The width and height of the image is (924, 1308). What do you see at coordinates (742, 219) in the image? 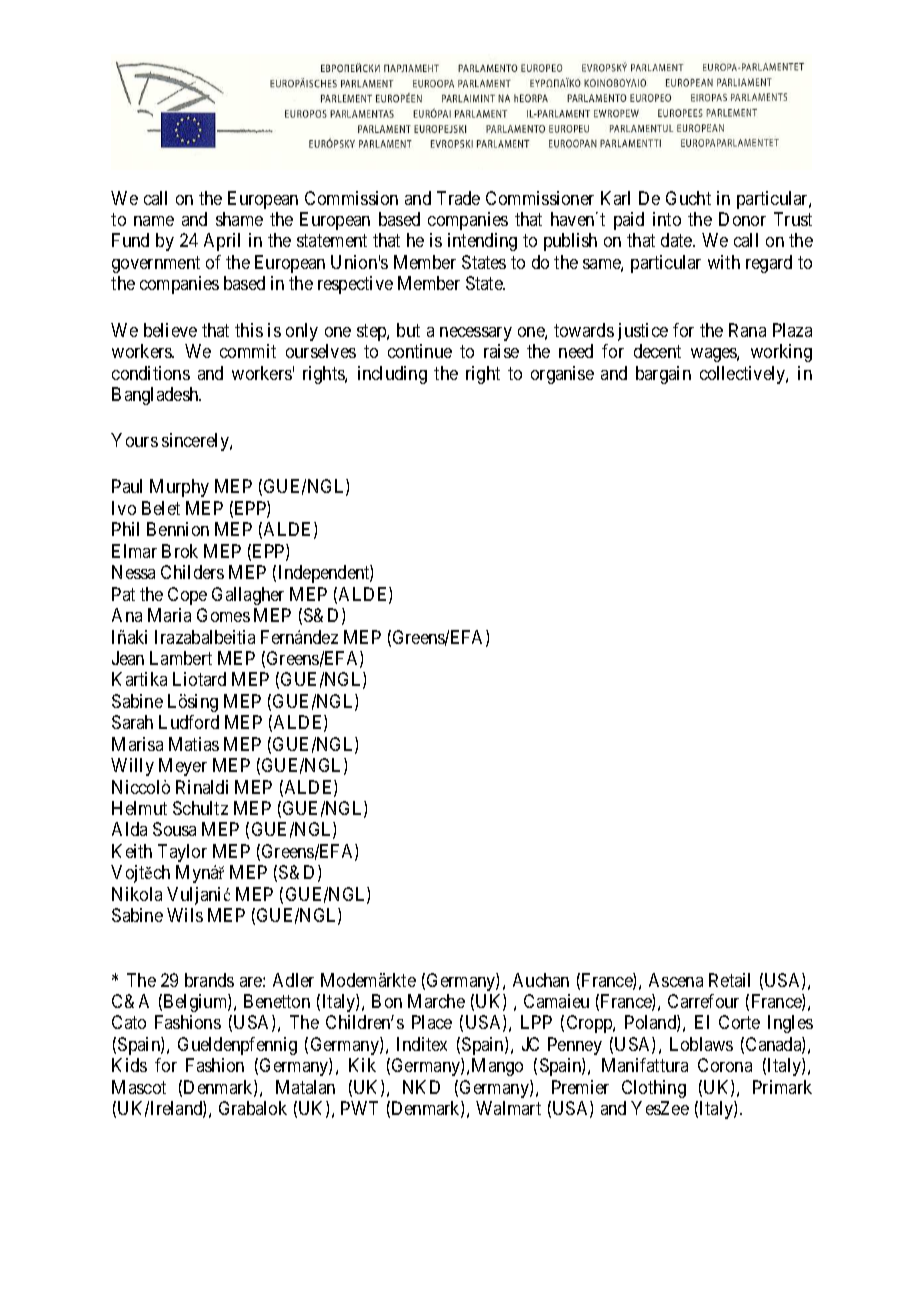
I see `Donor` at bounding box center [742, 219].
